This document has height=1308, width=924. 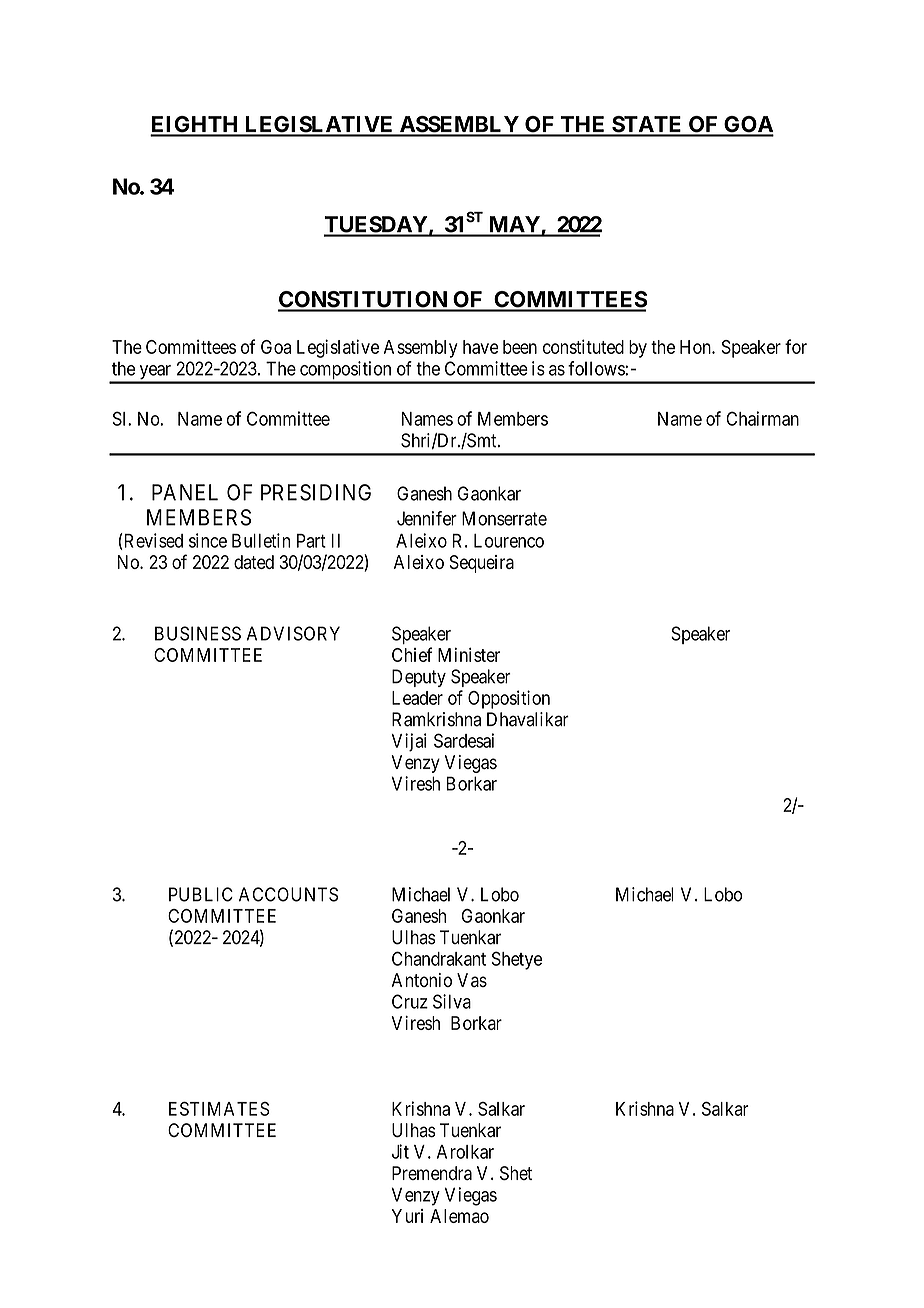 What do you see at coordinates (452, 1001) in the document?
I see `Silva` at bounding box center [452, 1001].
